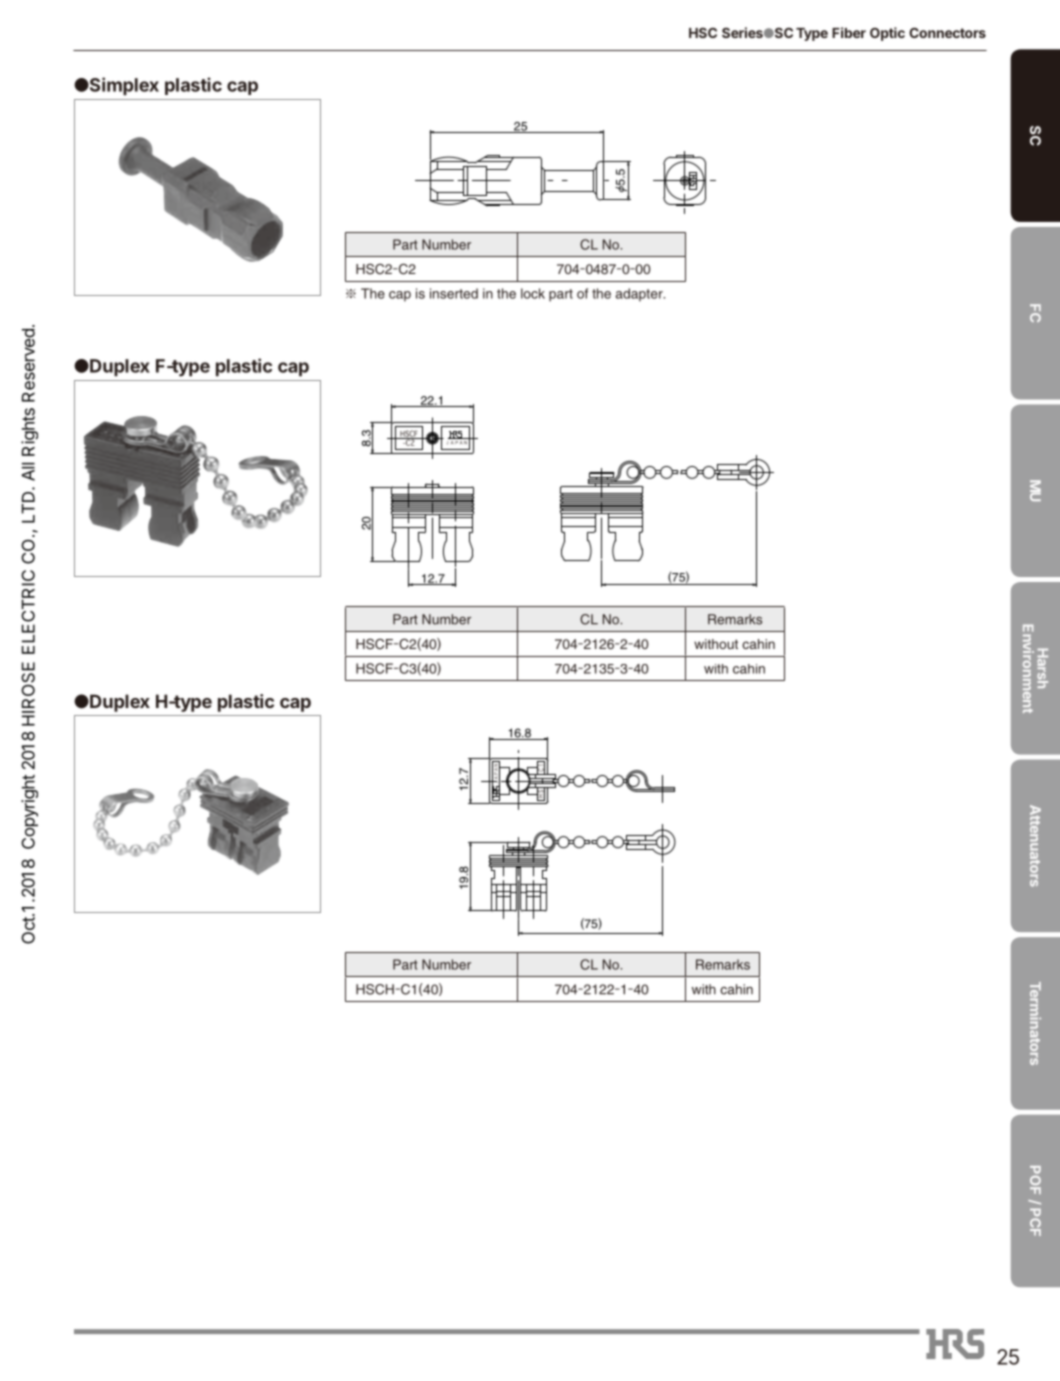 The image size is (1060, 1381). What do you see at coordinates (533, 293) in the screenshot?
I see `lock` at bounding box center [533, 293].
